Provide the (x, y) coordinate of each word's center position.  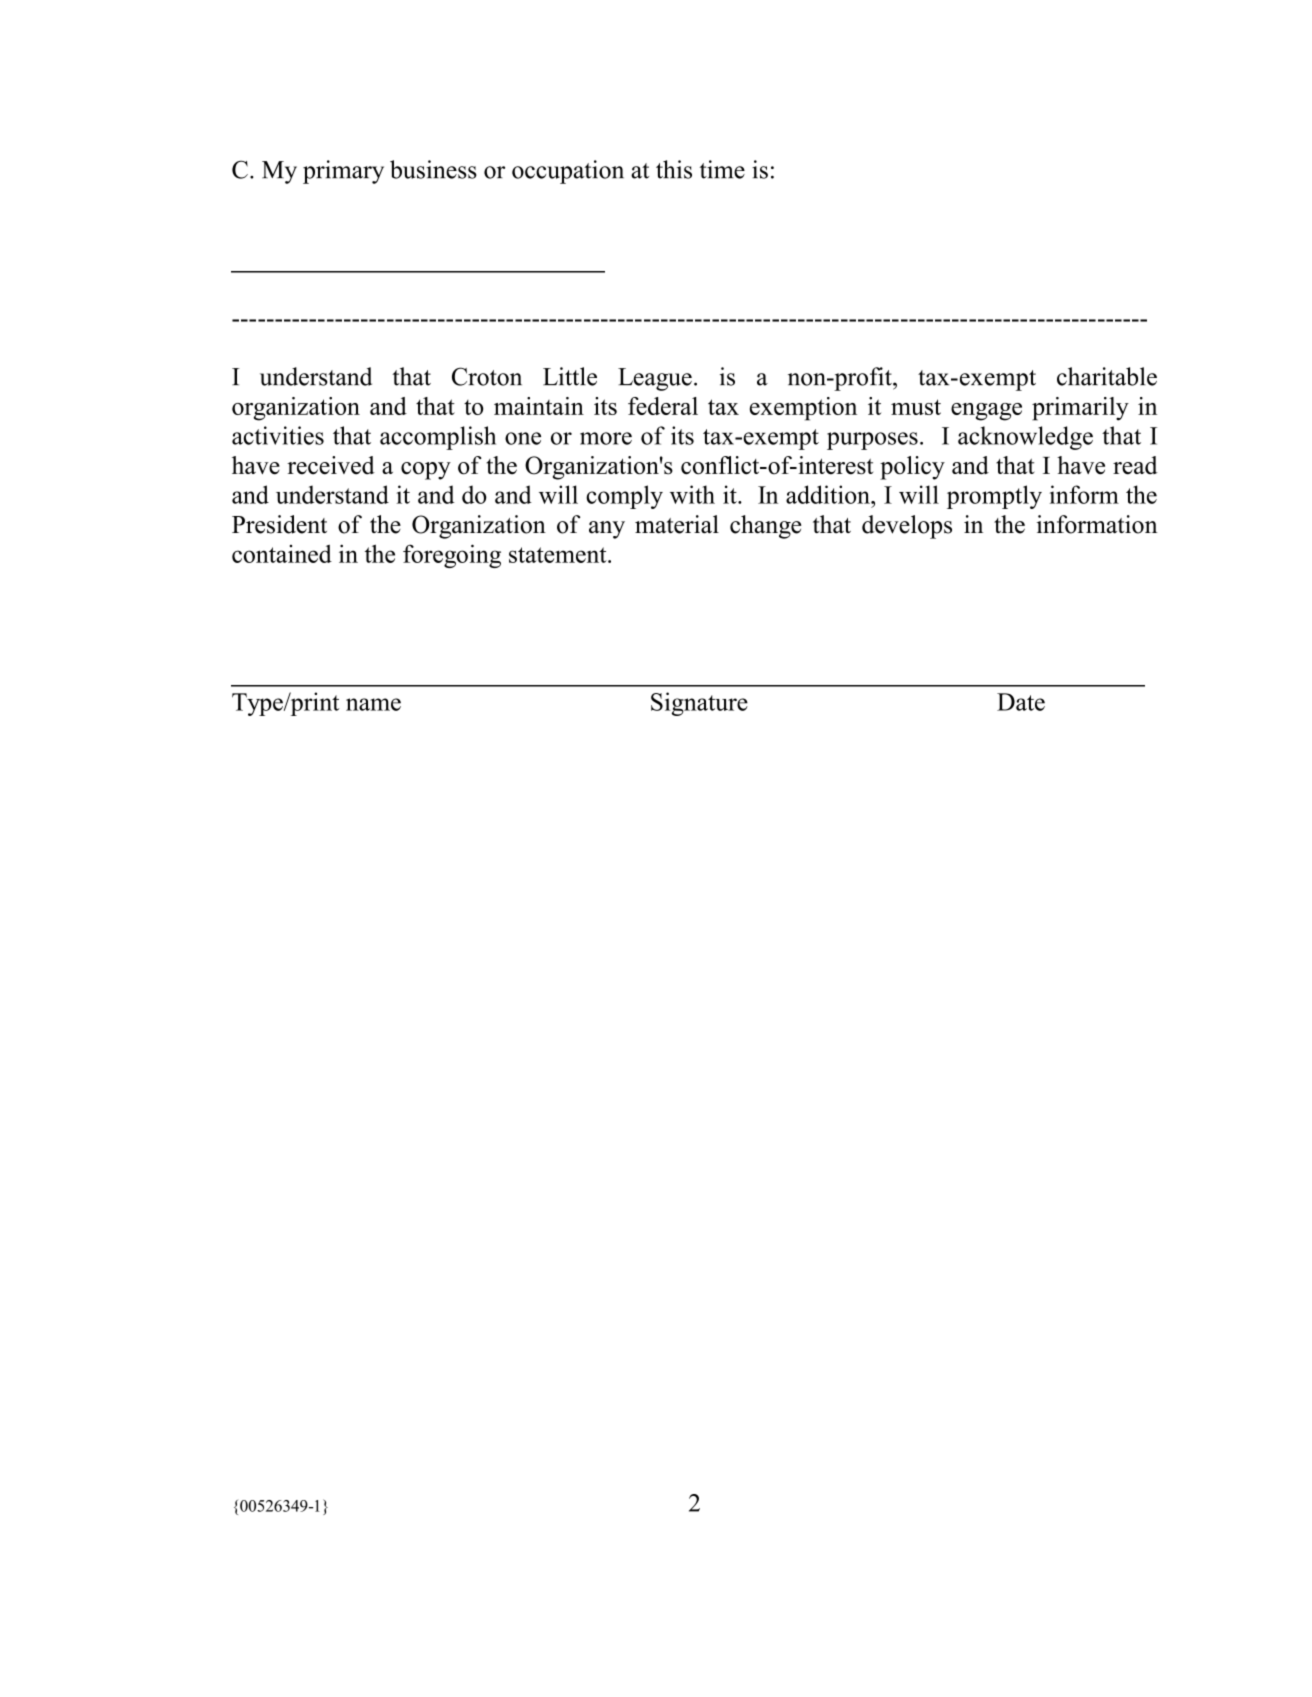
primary (343, 172)
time (722, 169)
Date (1021, 702)
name (373, 704)
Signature (699, 704)
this (674, 169)
